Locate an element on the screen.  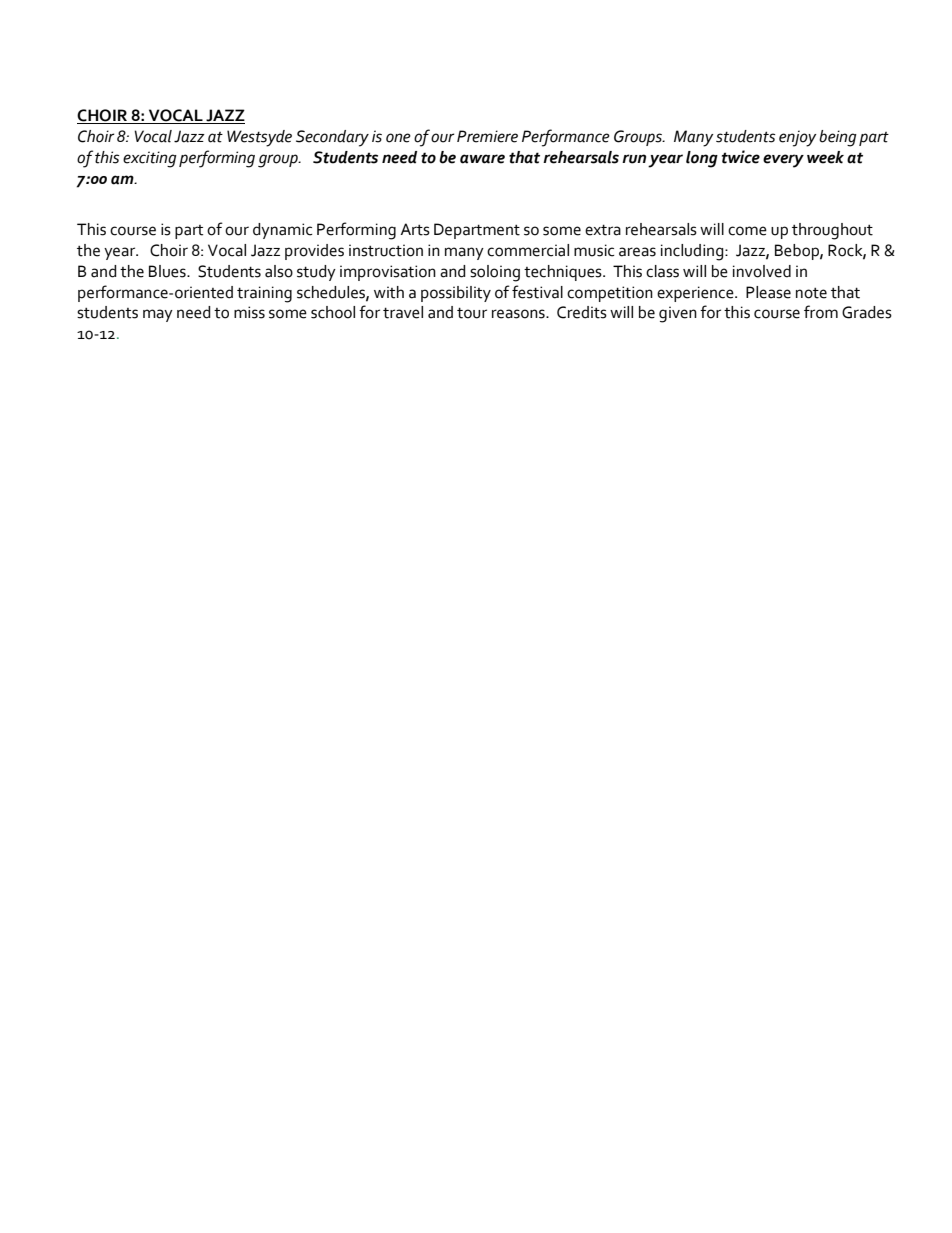
every is located at coordinates (783, 161).
